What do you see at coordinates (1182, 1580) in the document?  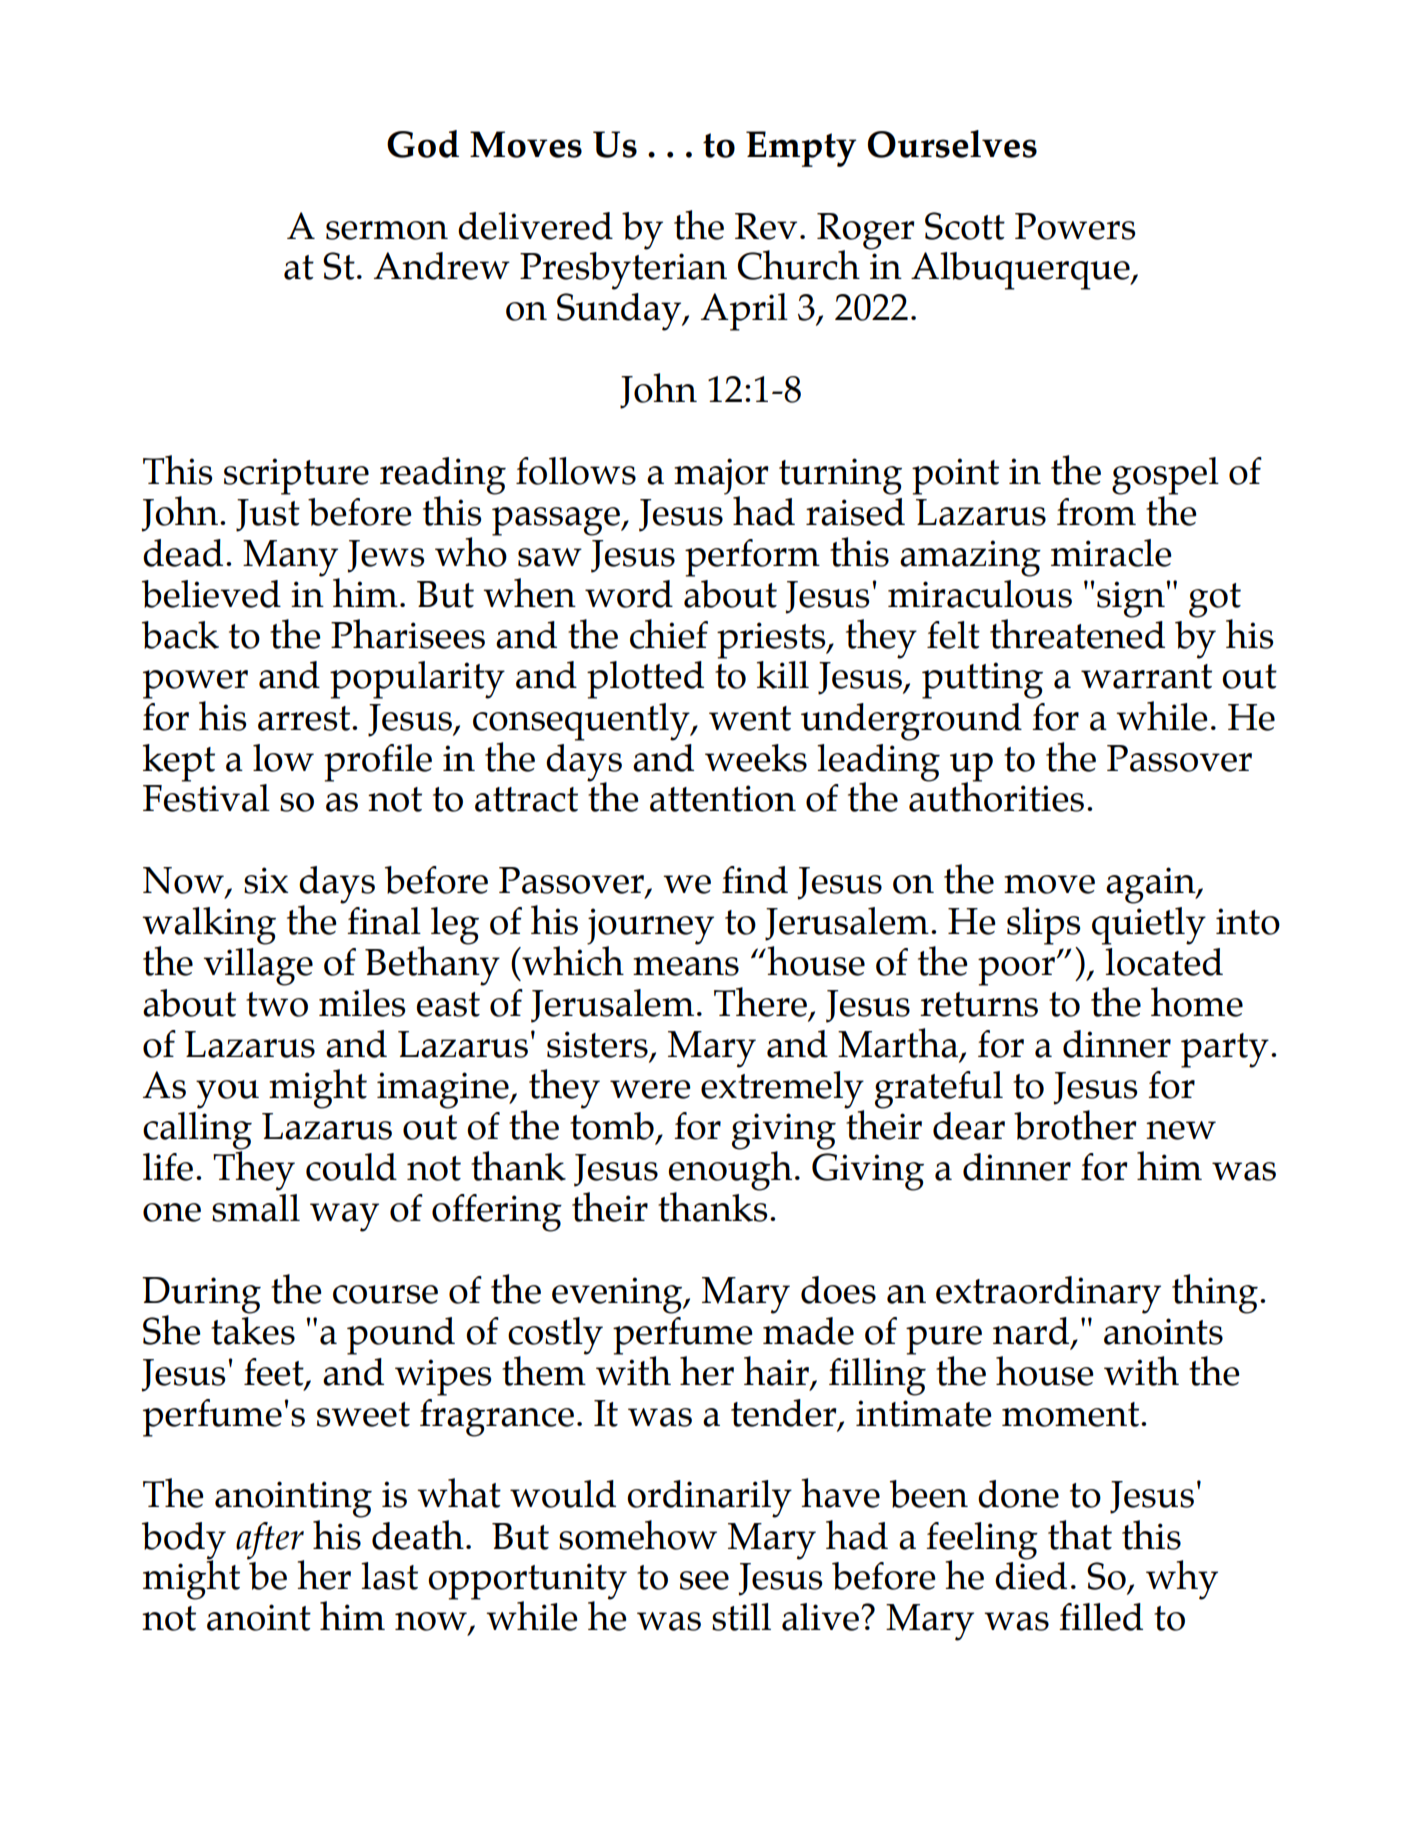 I see `why` at bounding box center [1182, 1580].
